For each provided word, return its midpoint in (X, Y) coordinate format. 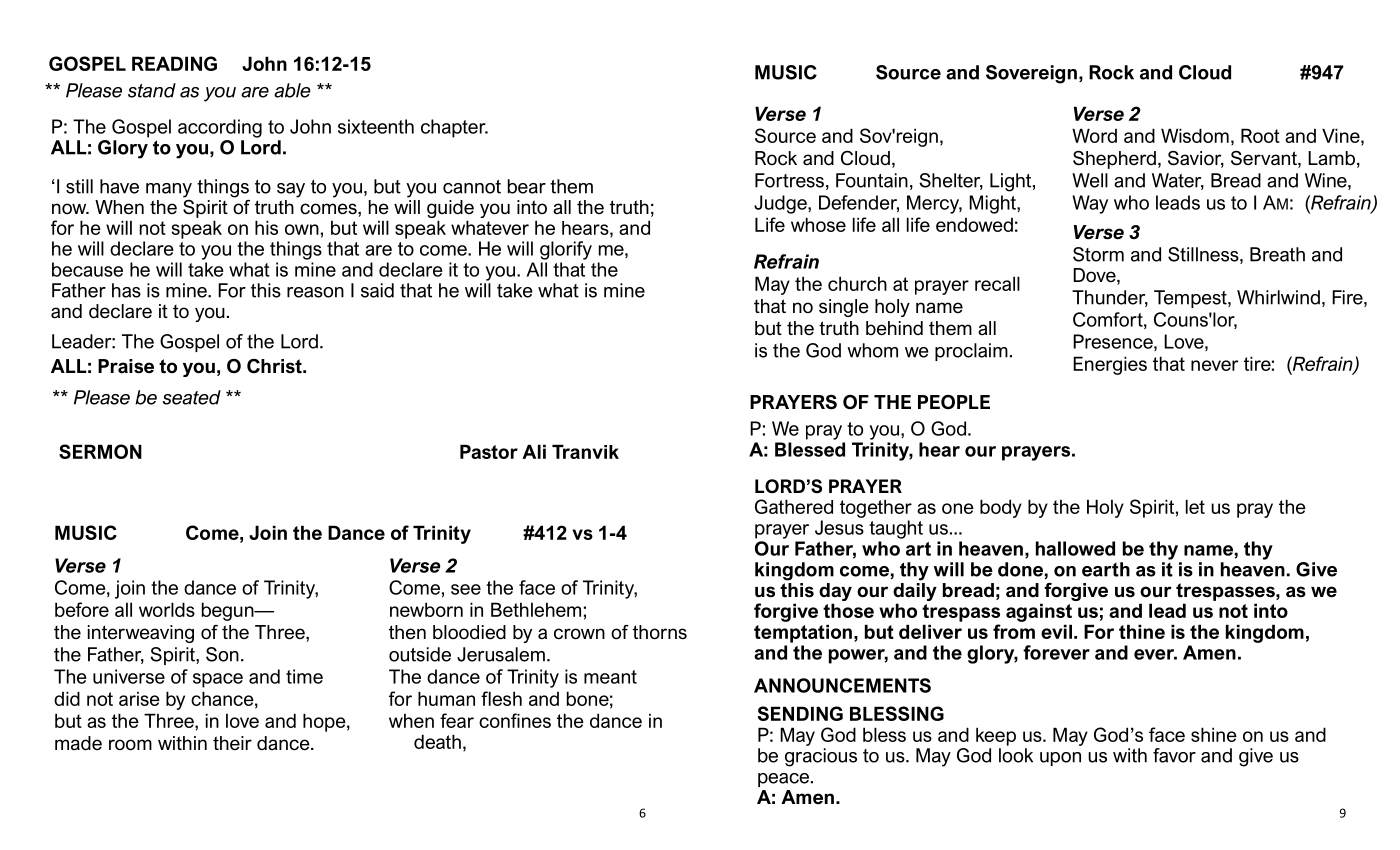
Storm (1098, 254)
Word (1094, 135)
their (232, 743)
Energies (1110, 365)
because (87, 269)
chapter (454, 128)
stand (152, 90)
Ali (534, 451)
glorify (566, 250)
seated (192, 397)
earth (1106, 569)
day (835, 592)
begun (229, 611)
